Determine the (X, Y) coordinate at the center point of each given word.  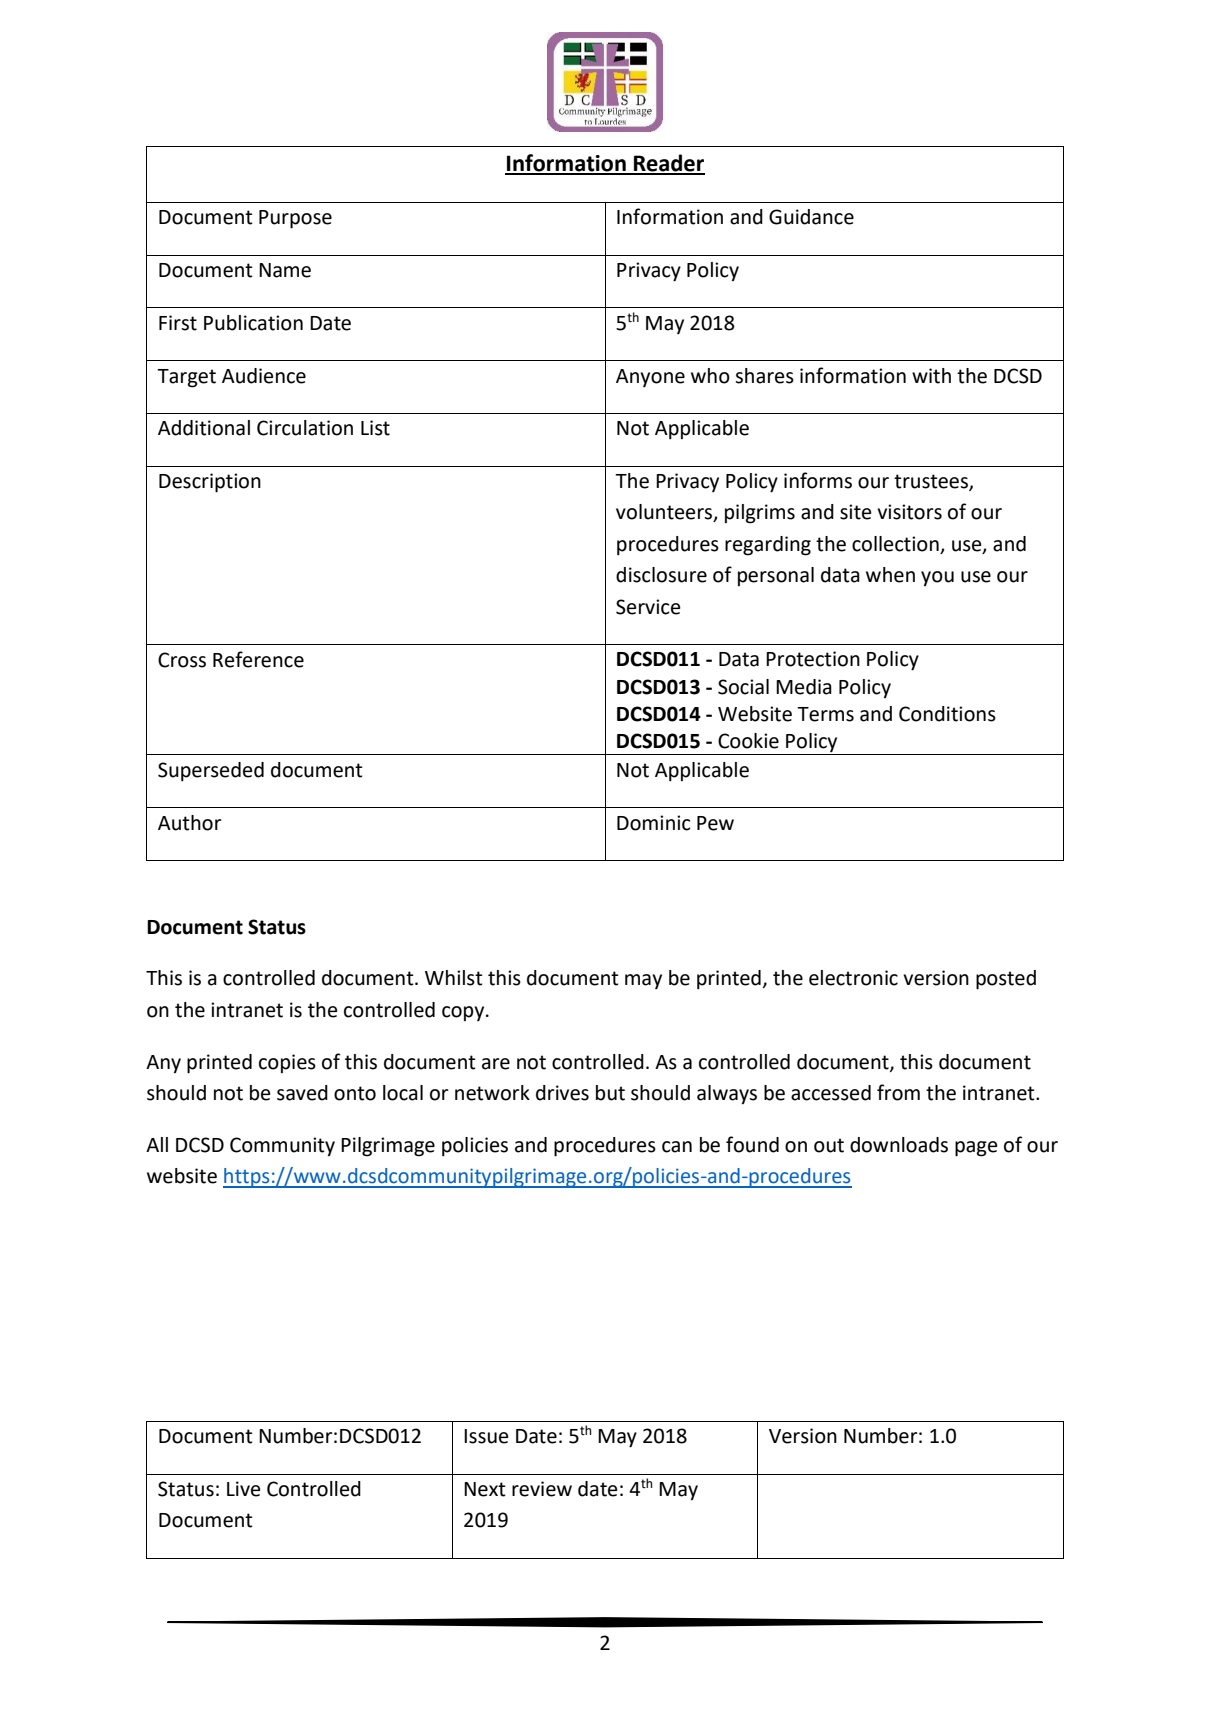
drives (562, 1093)
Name (285, 270)
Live (243, 1489)
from (898, 1092)
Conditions (947, 714)
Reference (258, 659)
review (542, 1489)
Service (648, 607)
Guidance (811, 217)
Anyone (650, 378)
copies (287, 1063)
